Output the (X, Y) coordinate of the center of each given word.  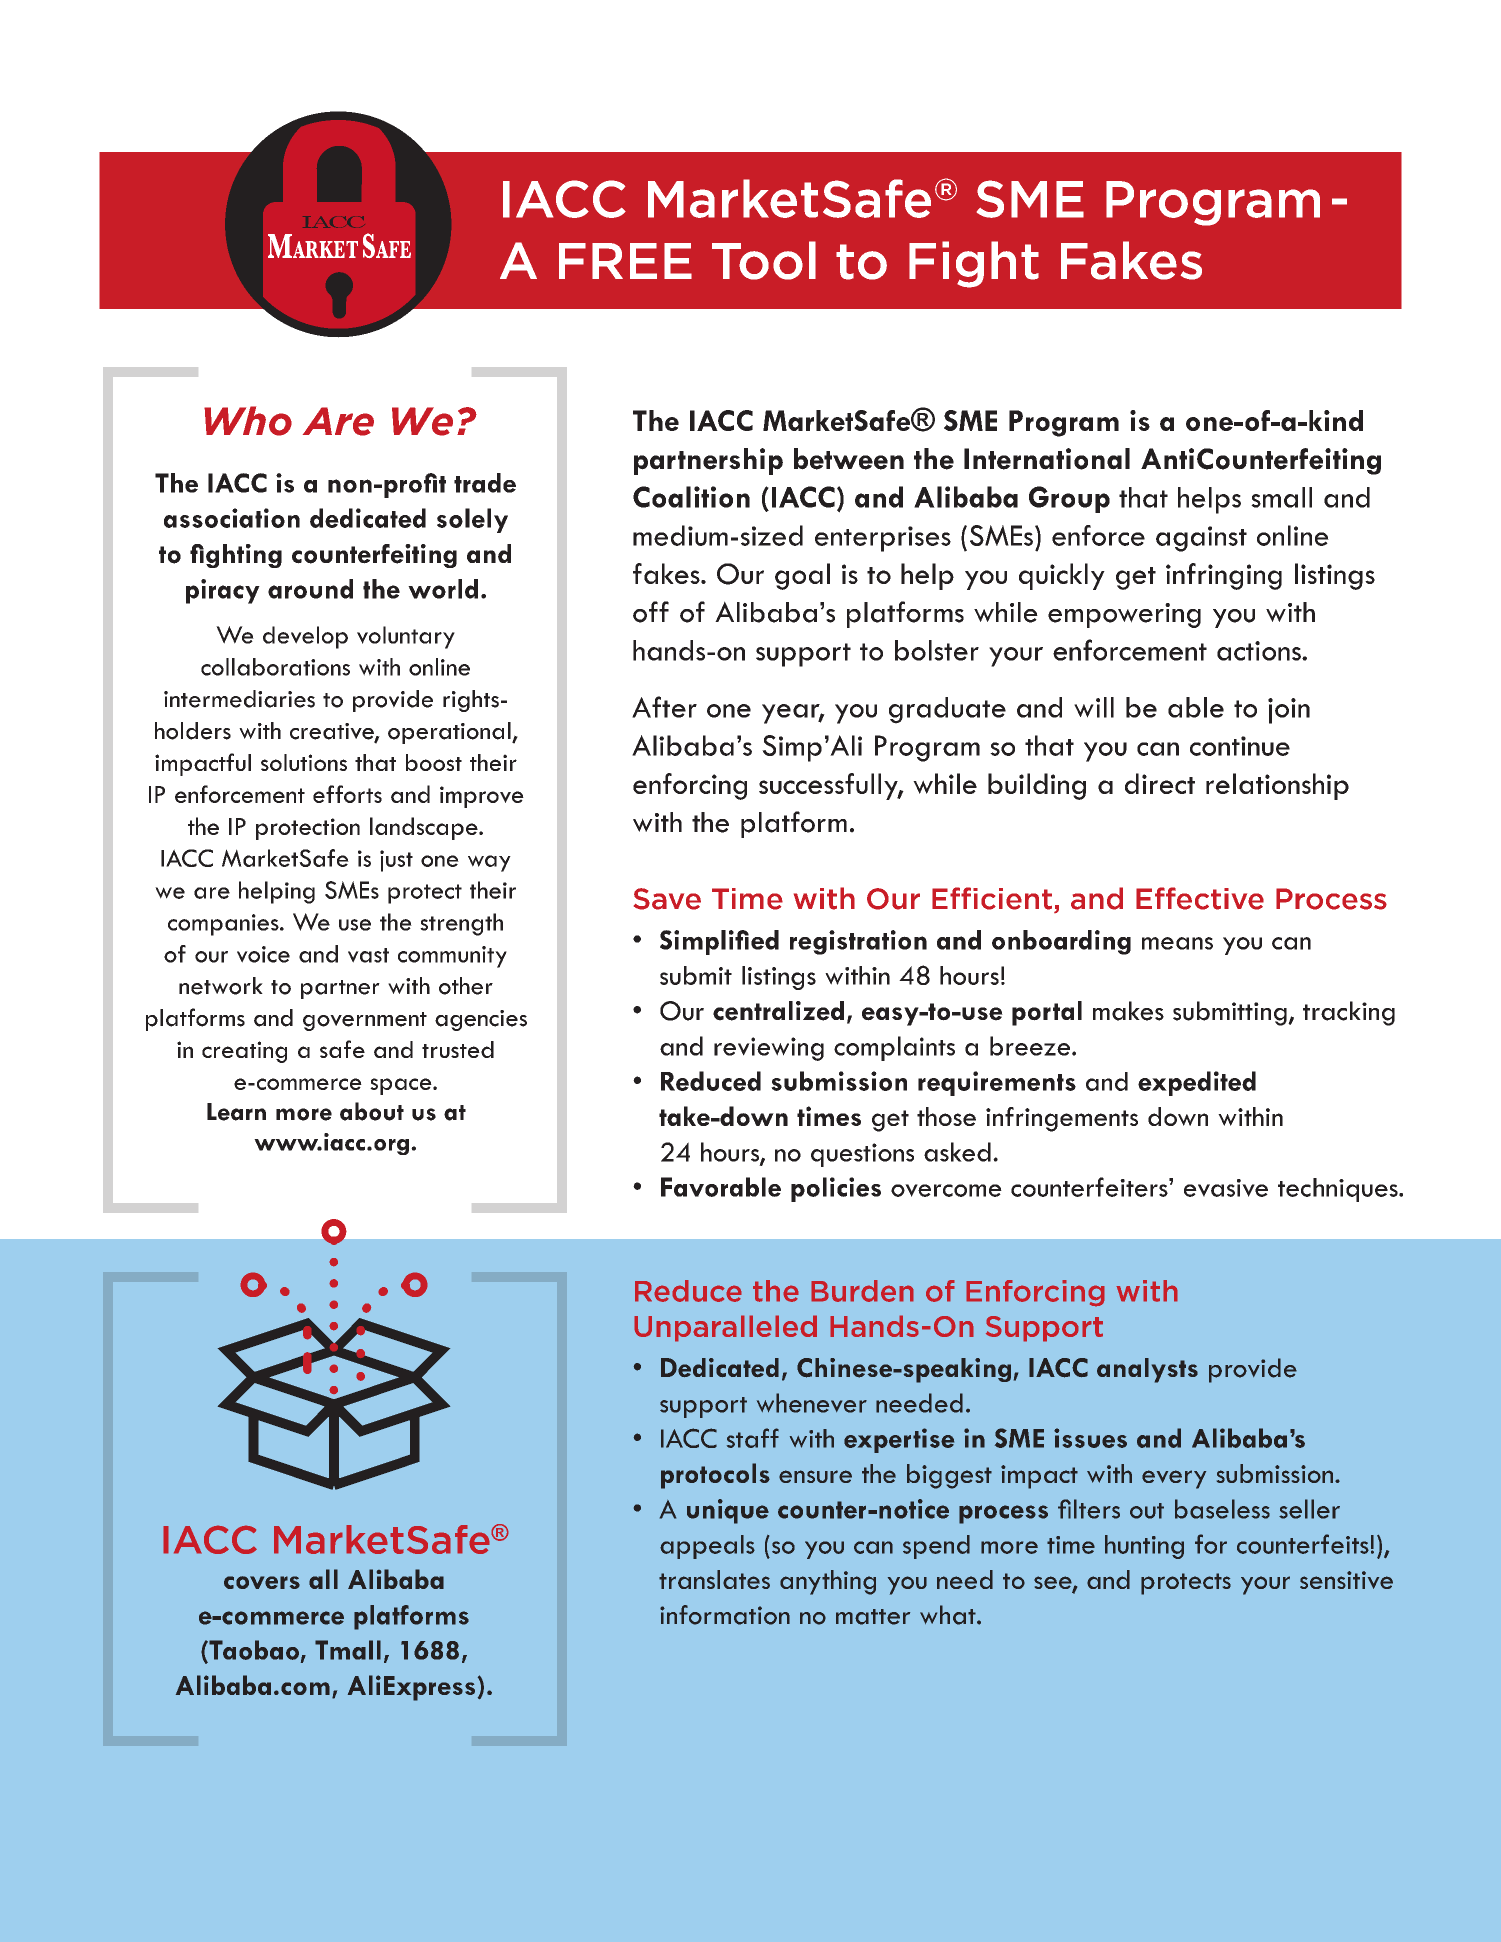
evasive (1226, 1188)
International (1047, 459)
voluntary (406, 637)
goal (802, 576)
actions (1260, 651)
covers (262, 1582)
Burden (862, 1291)
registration (858, 942)
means (1177, 943)
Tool (764, 260)
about (372, 1111)
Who (248, 421)
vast (368, 955)
